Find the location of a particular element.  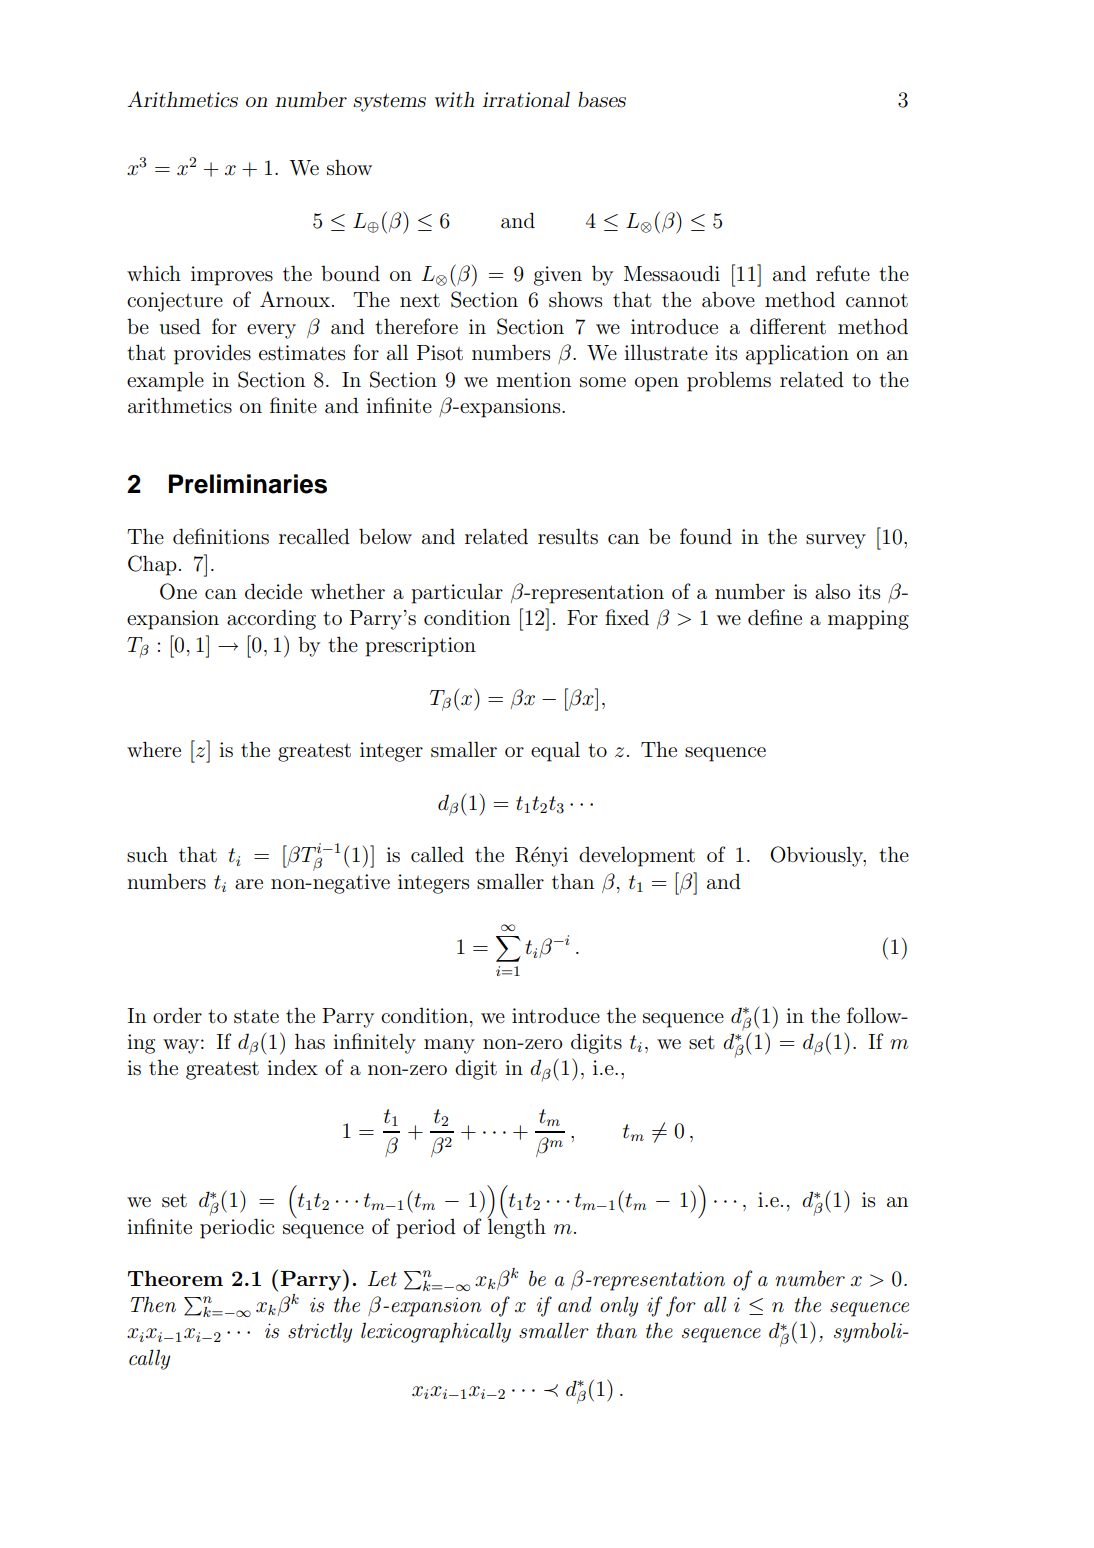

irrational is located at coordinates (526, 100).
